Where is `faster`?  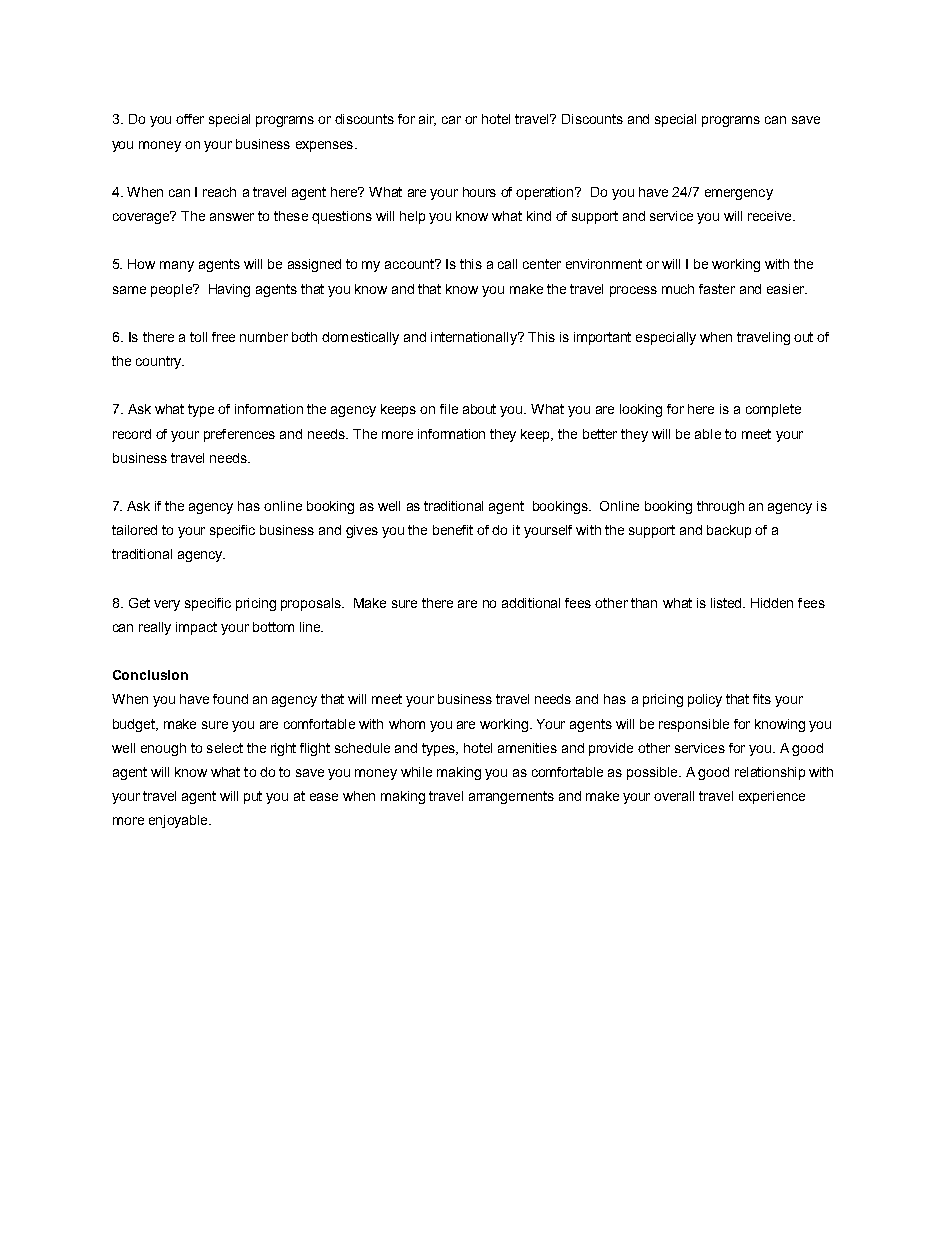 faster is located at coordinates (717, 289).
